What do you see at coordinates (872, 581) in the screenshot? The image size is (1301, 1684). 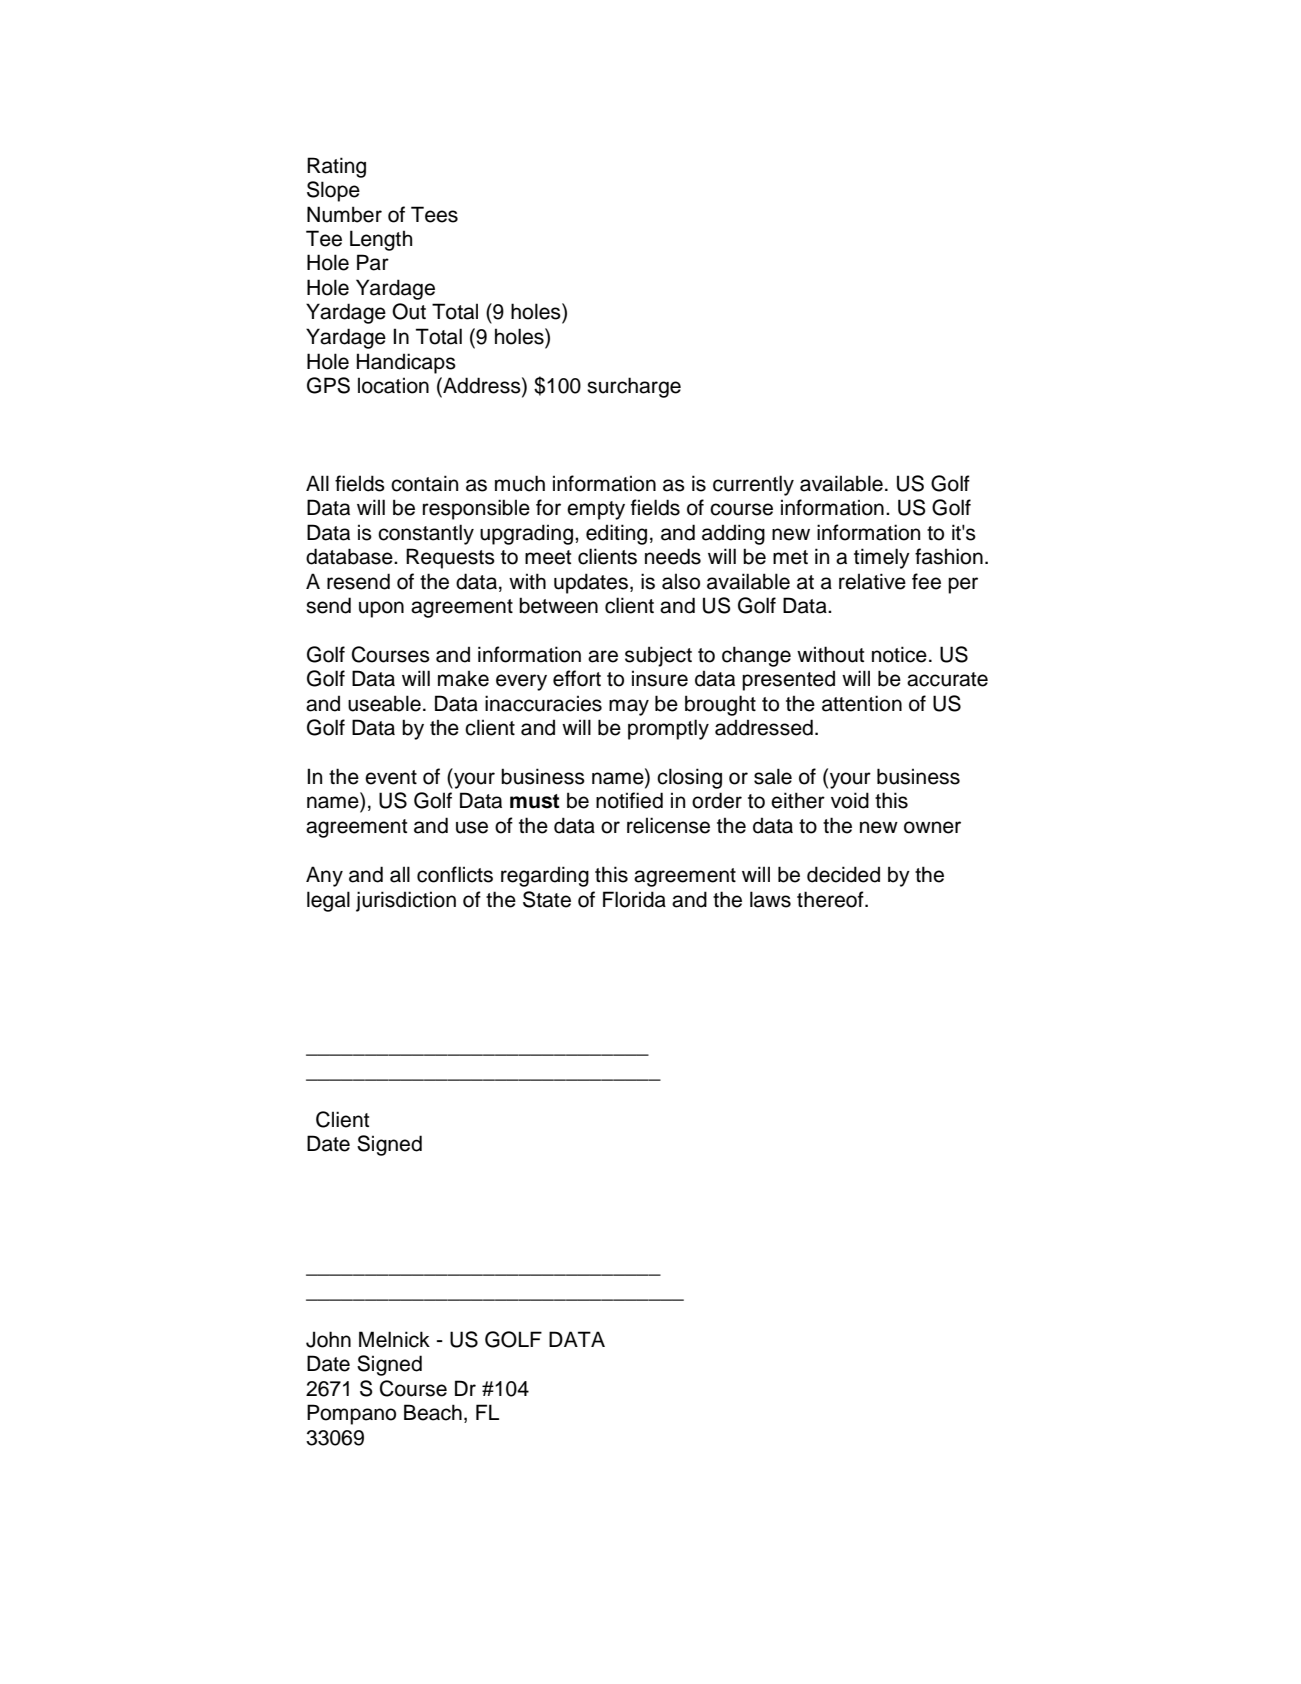 I see `relative` at bounding box center [872, 581].
